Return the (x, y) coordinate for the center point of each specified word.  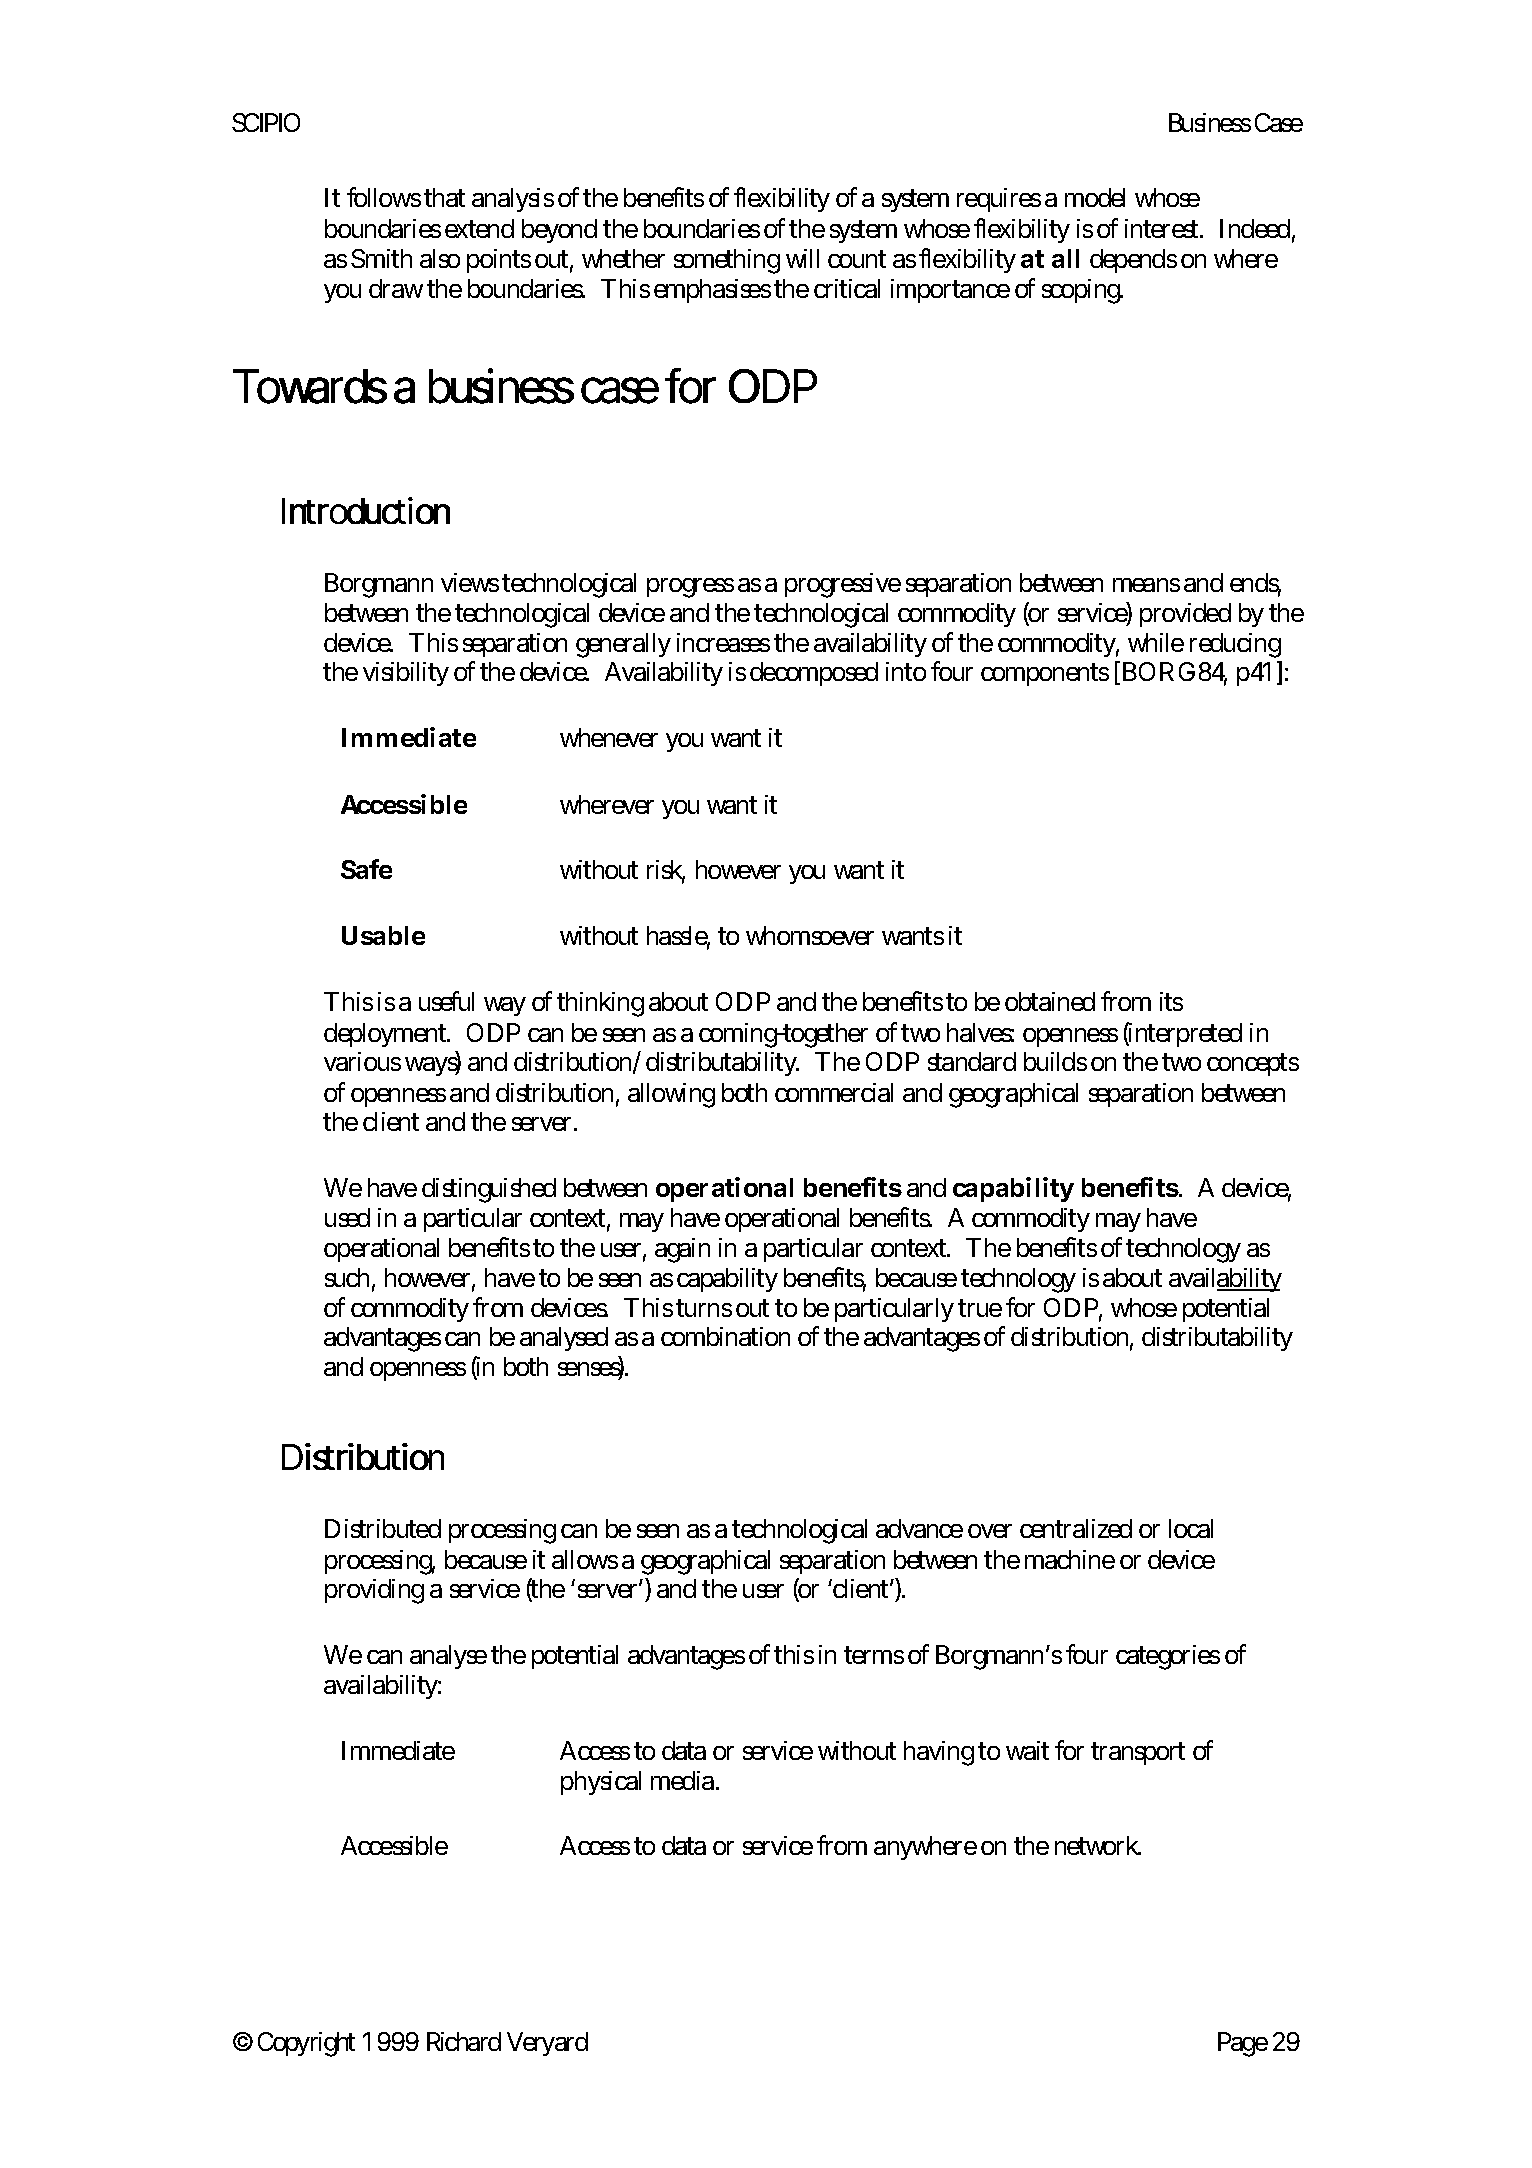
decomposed (814, 674)
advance (919, 1528)
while (1156, 642)
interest (1164, 228)
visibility (406, 674)
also (440, 258)
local (1191, 1528)
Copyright (306, 2044)
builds (1055, 1061)
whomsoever (810, 935)
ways (433, 1066)
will (802, 258)
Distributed (383, 1528)
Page (1243, 2044)
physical (601, 1783)
